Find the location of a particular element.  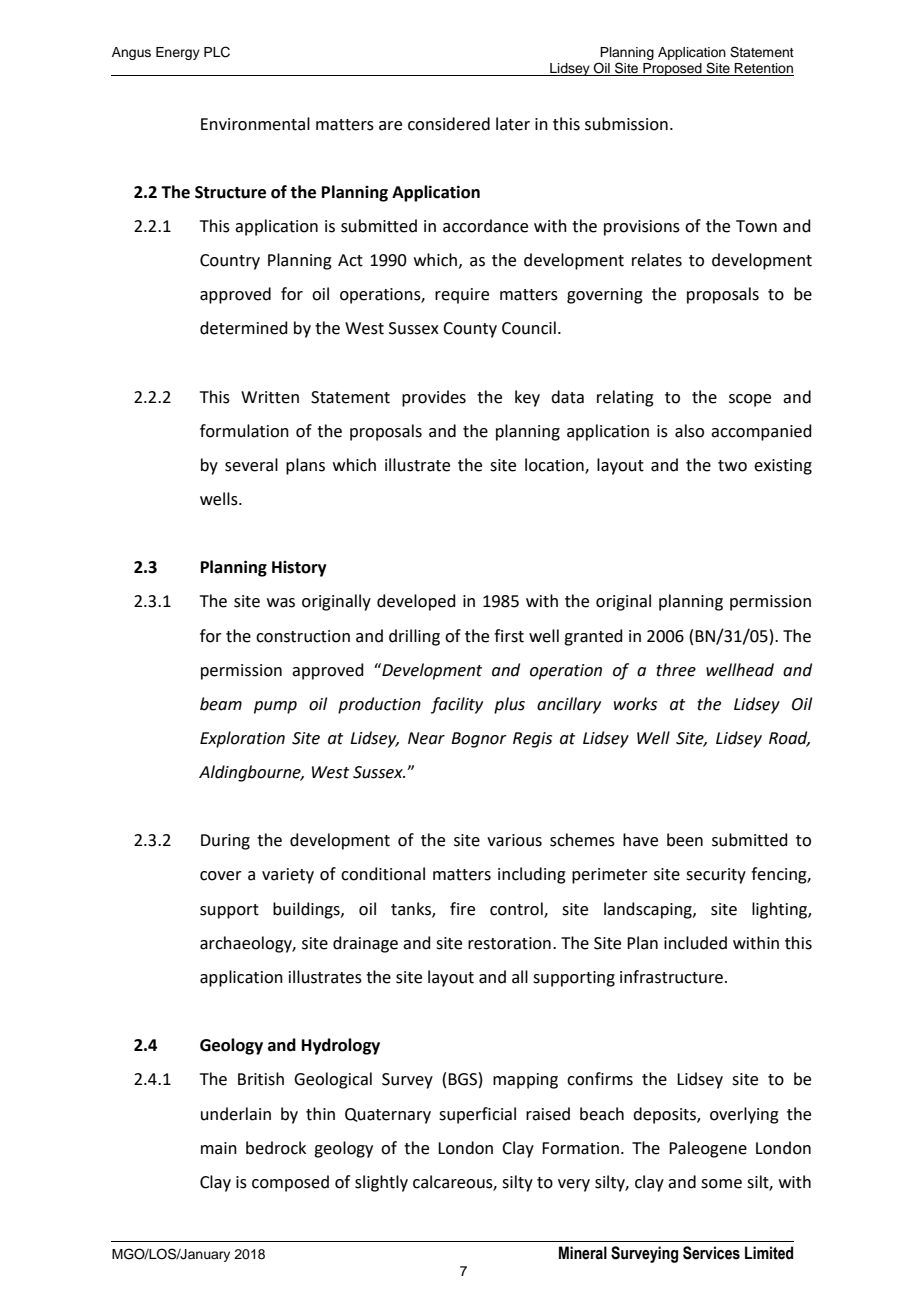

Exploration is located at coordinates (242, 739).
